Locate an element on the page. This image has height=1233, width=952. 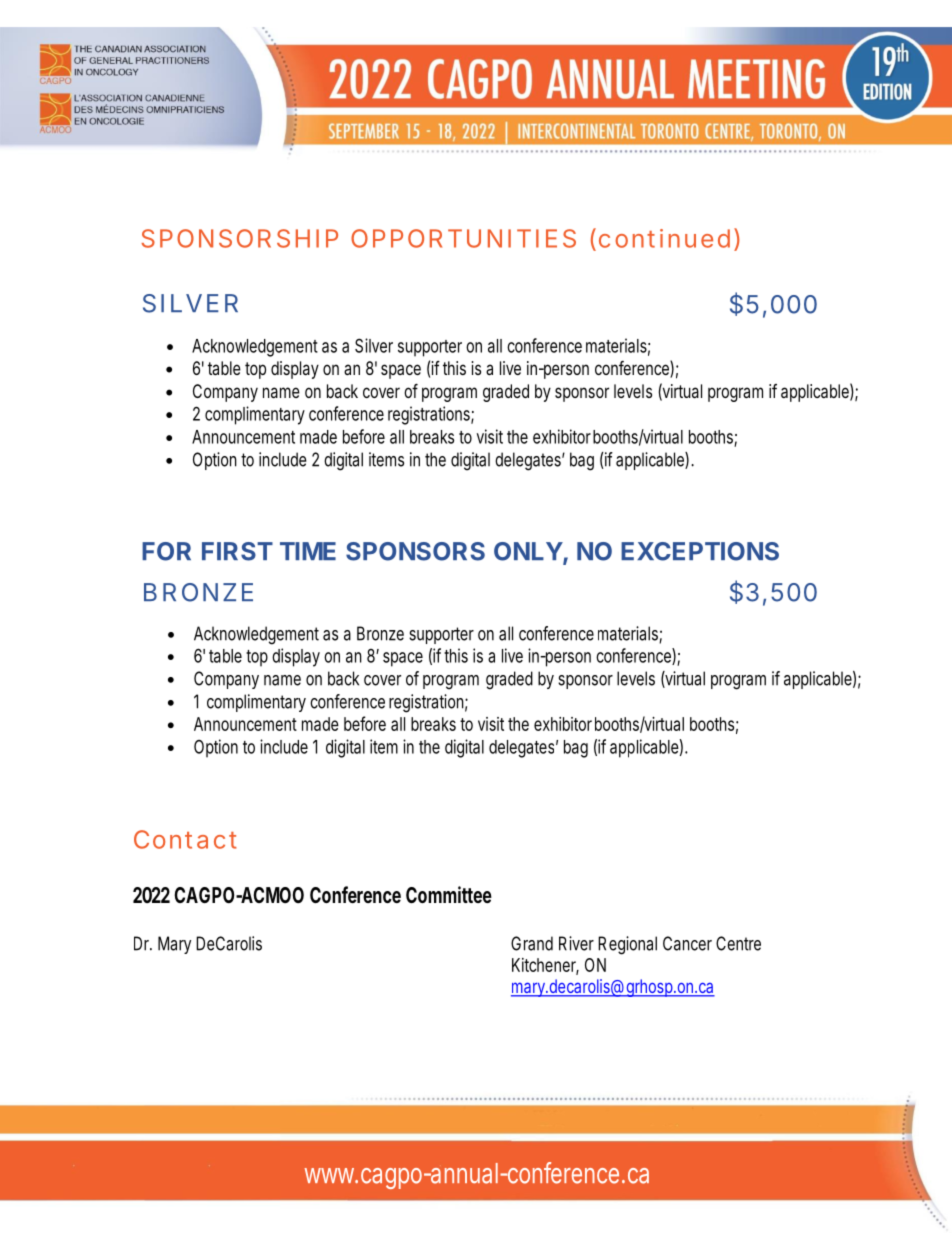
Committee is located at coordinates (449, 894).
